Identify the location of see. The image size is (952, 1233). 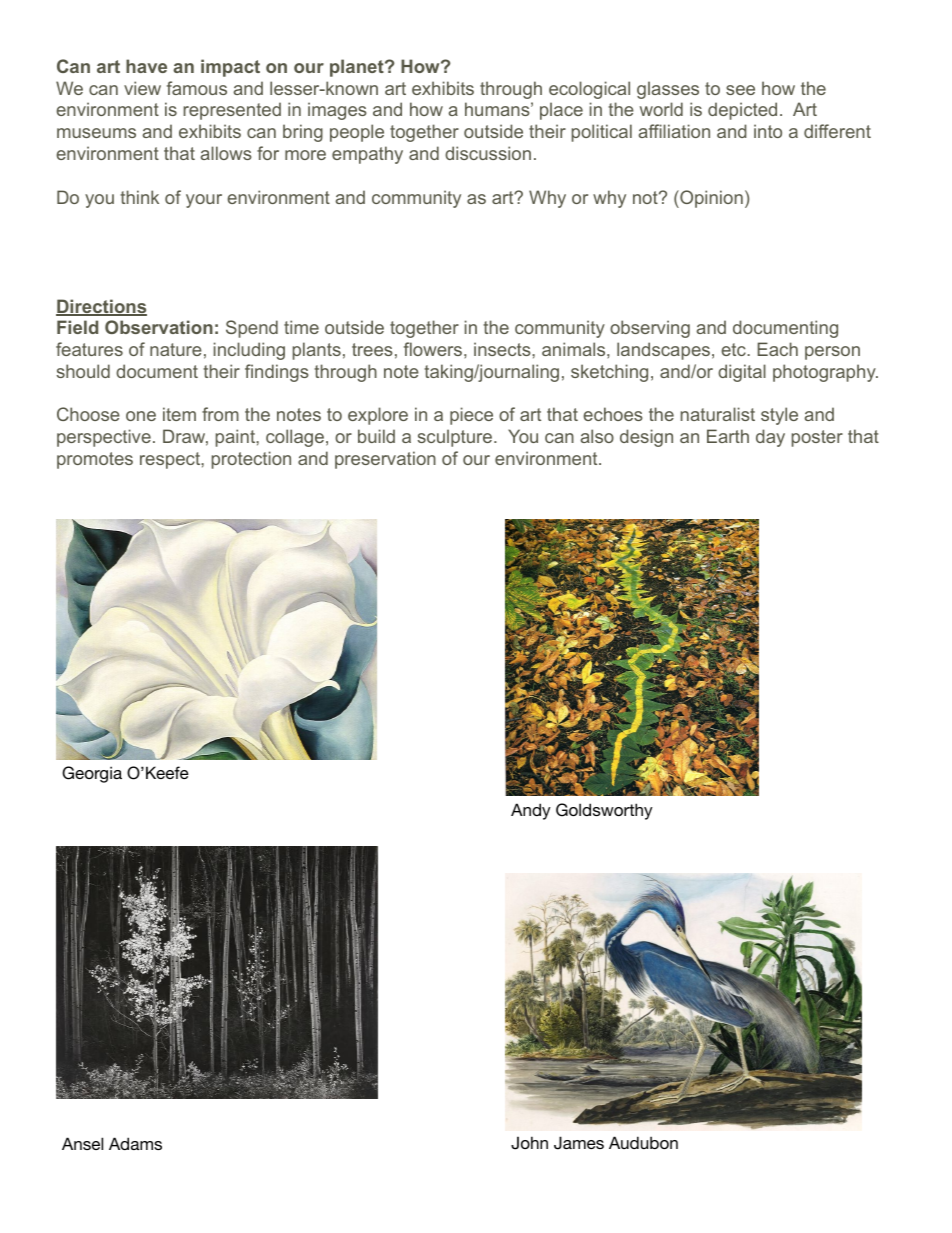
(740, 90).
